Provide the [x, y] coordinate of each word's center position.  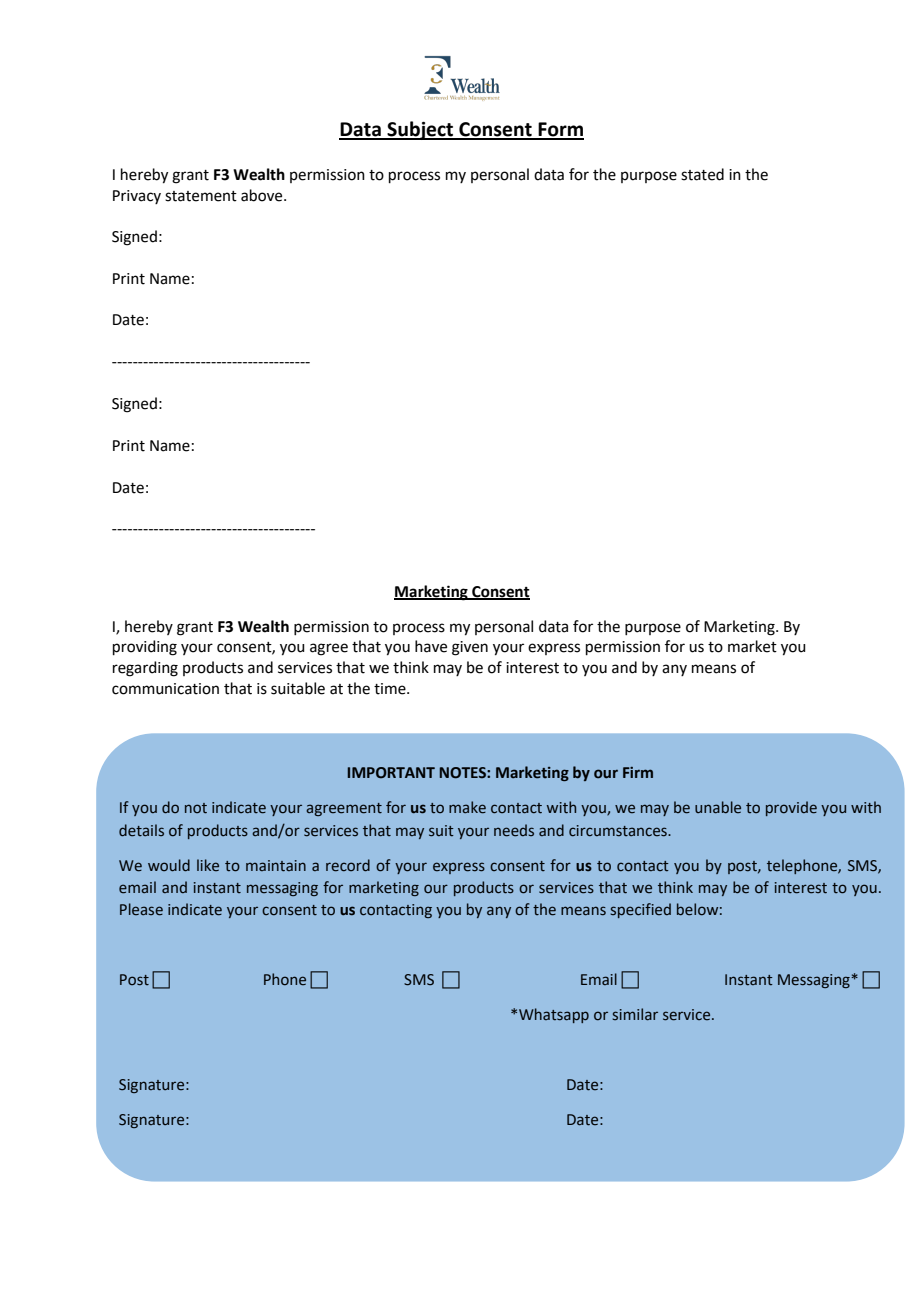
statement [201, 196]
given [470, 648]
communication [165, 689]
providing [145, 648]
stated [702, 174]
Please [141, 909]
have [431, 646]
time [391, 689]
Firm [638, 772]
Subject [420, 130]
